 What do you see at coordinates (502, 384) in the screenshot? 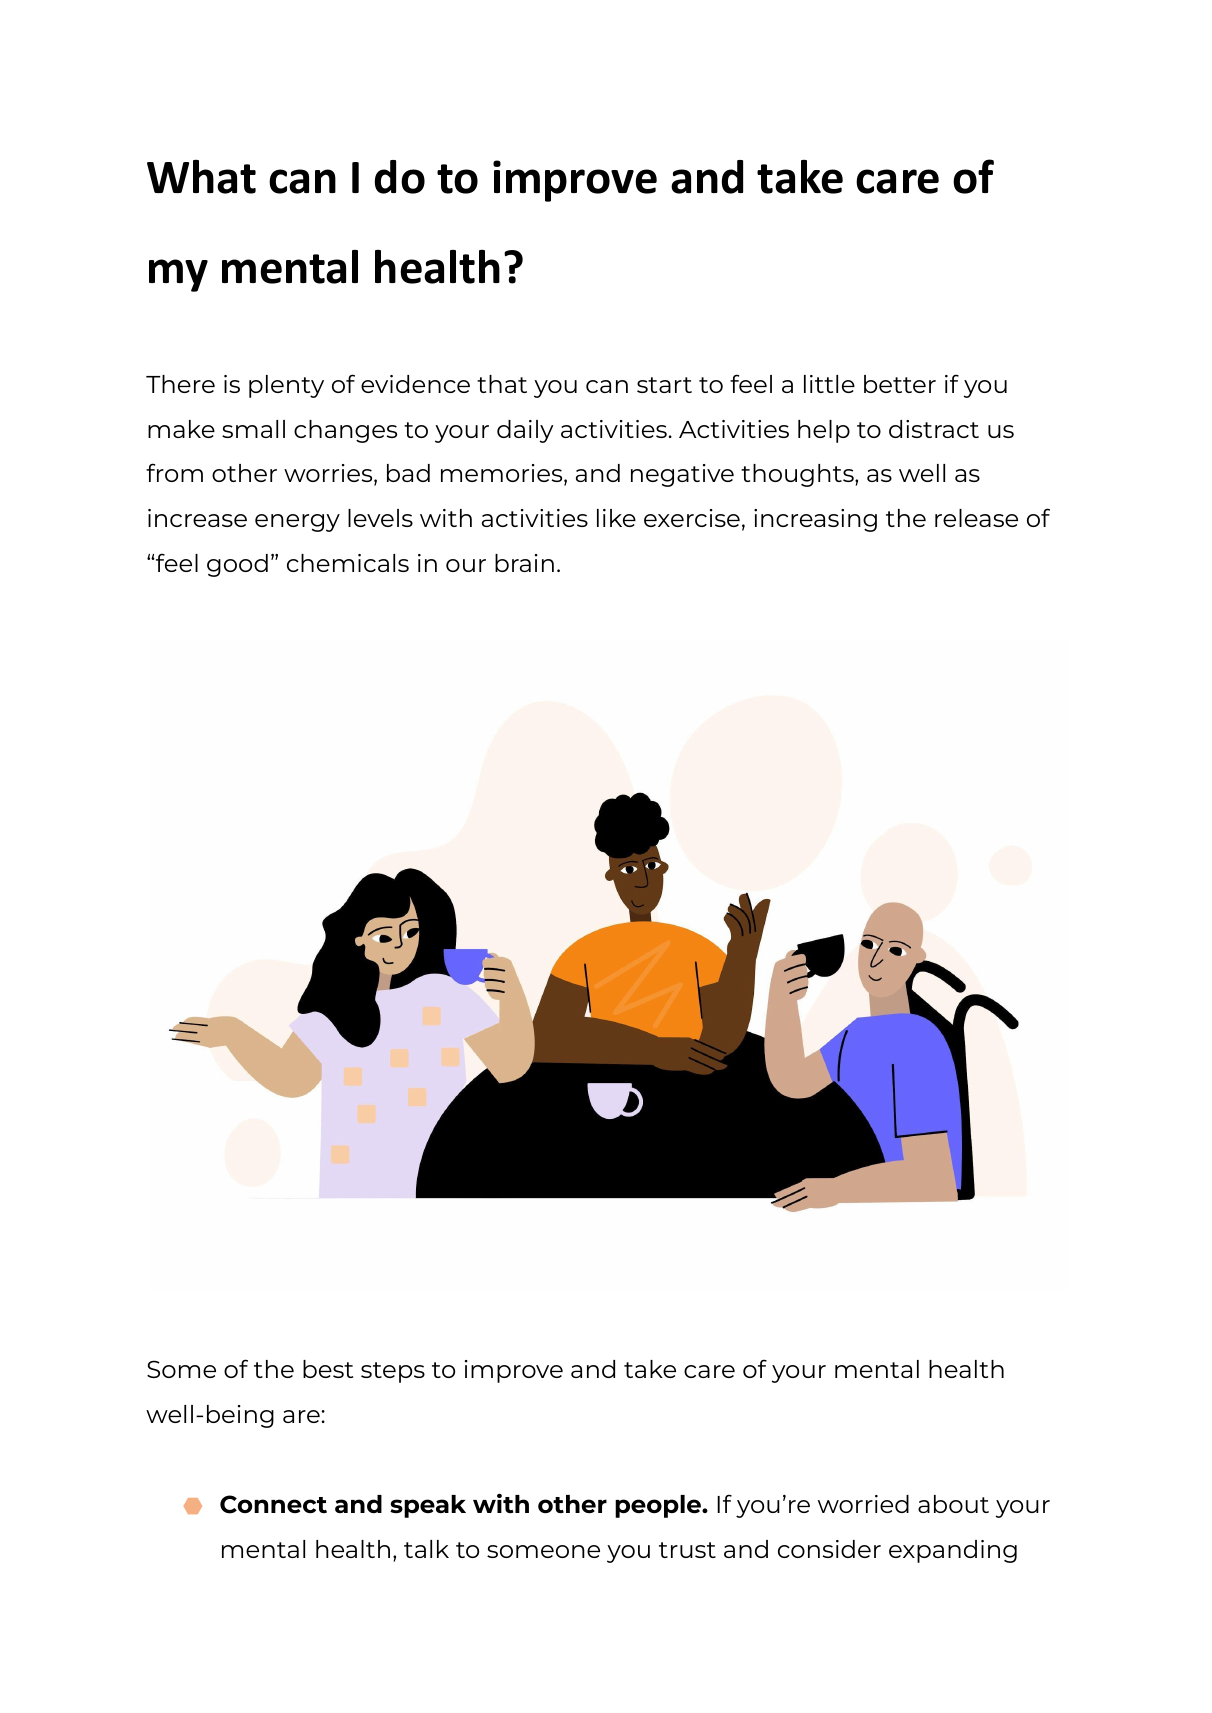
I see `that` at bounding box center [502, 384].
